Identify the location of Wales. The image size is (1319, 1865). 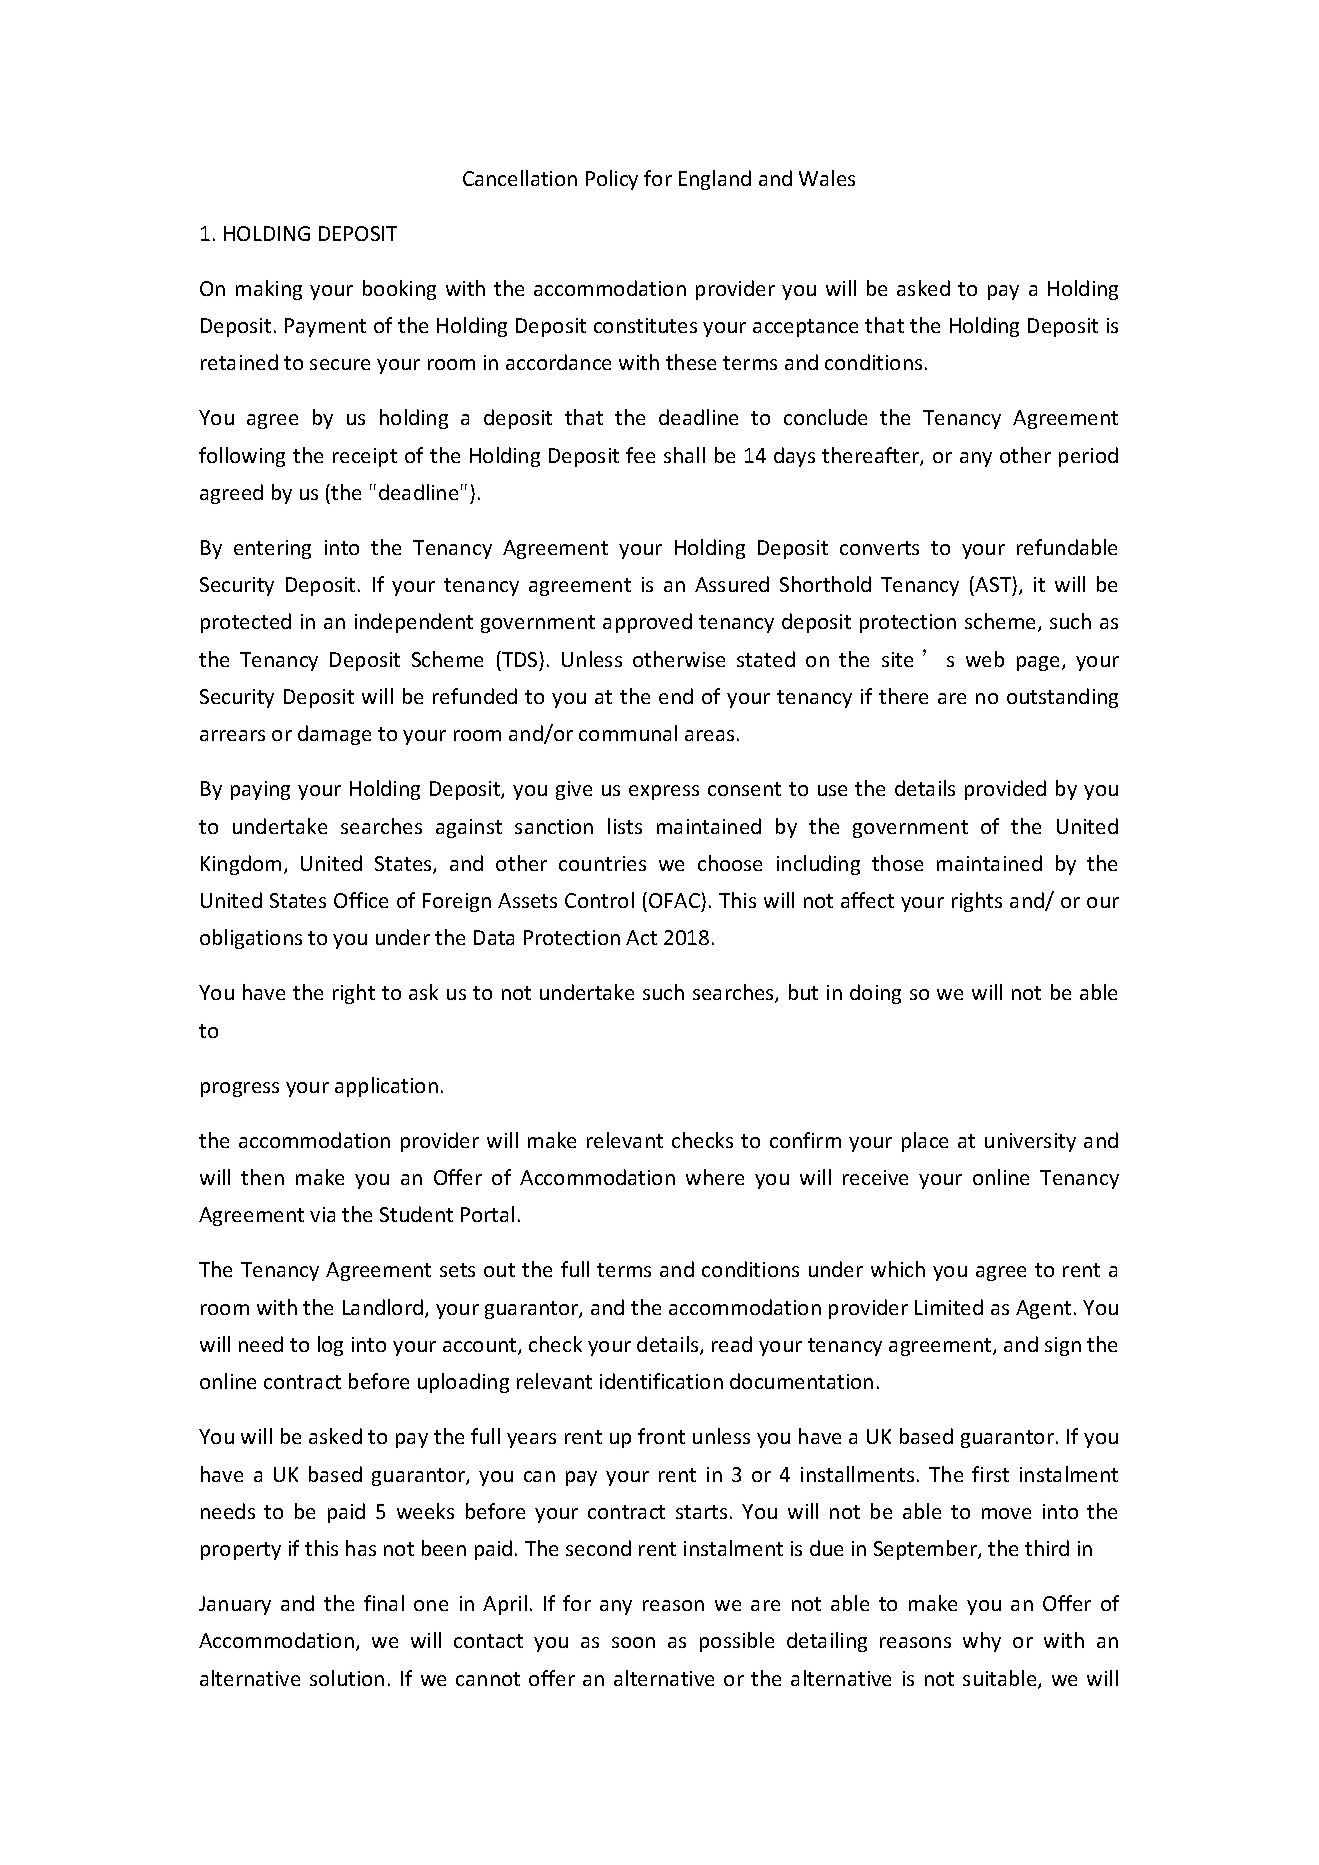
(827, 178).
